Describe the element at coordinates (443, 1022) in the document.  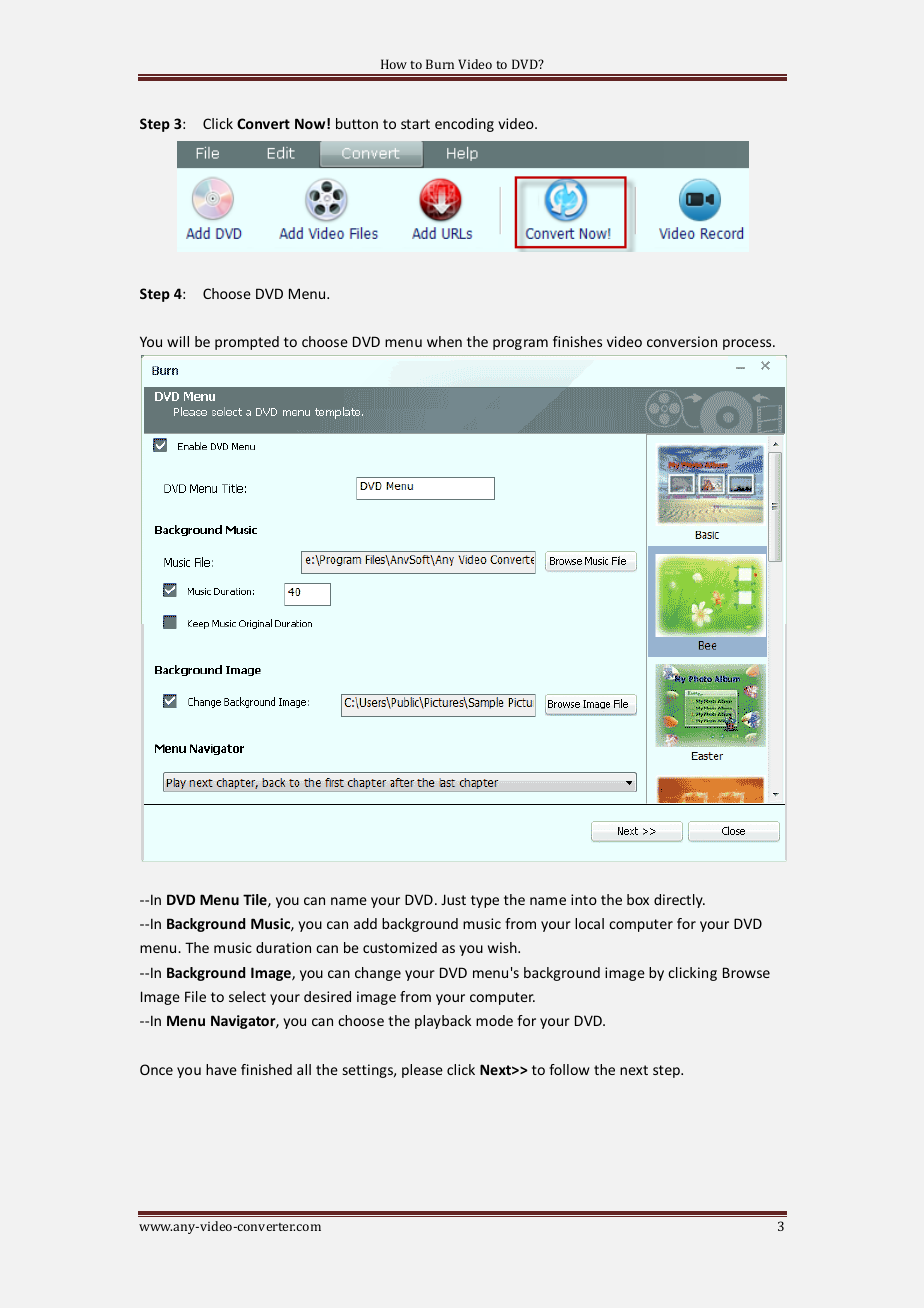
I see `playback` at that location.
